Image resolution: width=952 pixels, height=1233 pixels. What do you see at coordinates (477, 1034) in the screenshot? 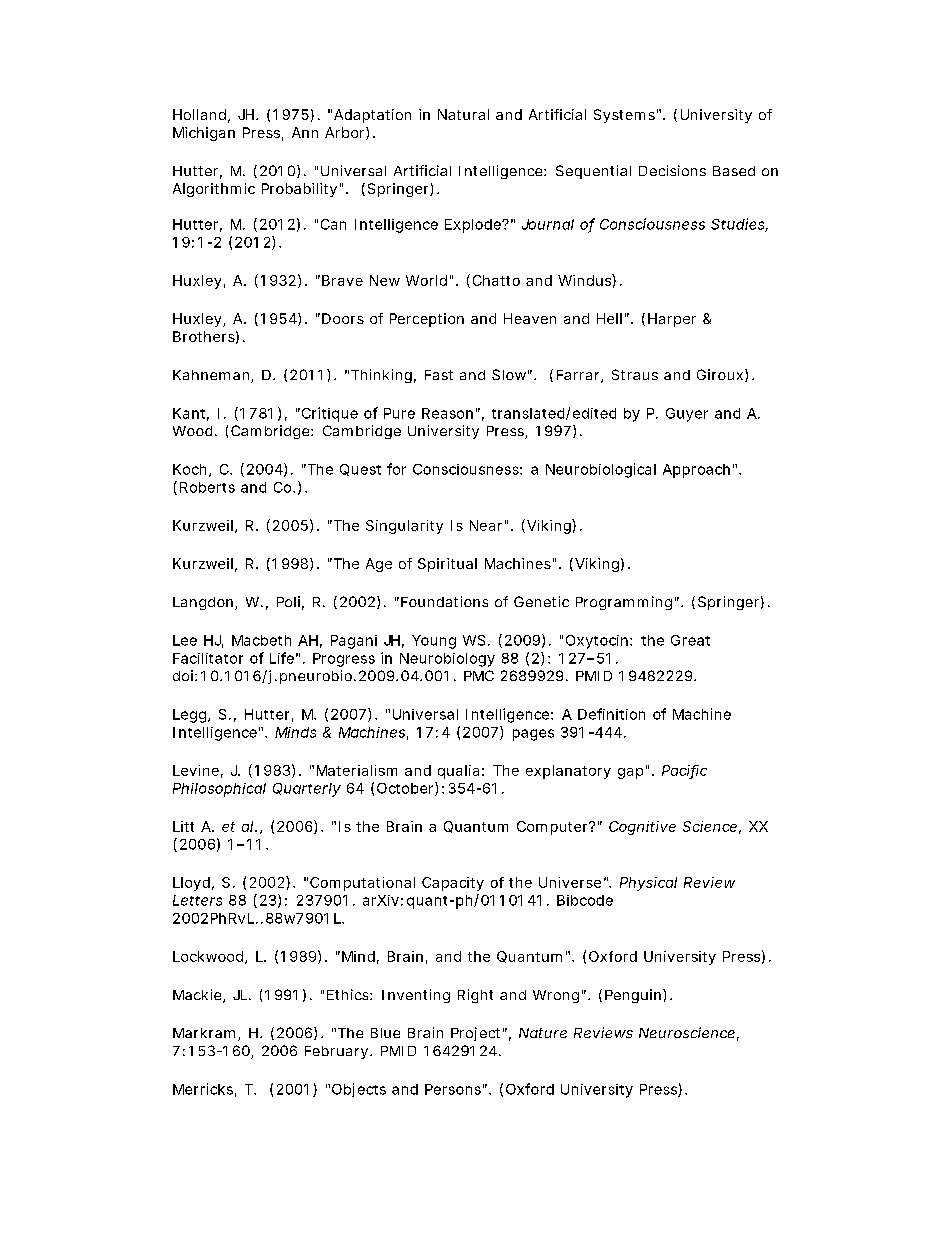
I see `Project` at bounding box center [477, 1034].
